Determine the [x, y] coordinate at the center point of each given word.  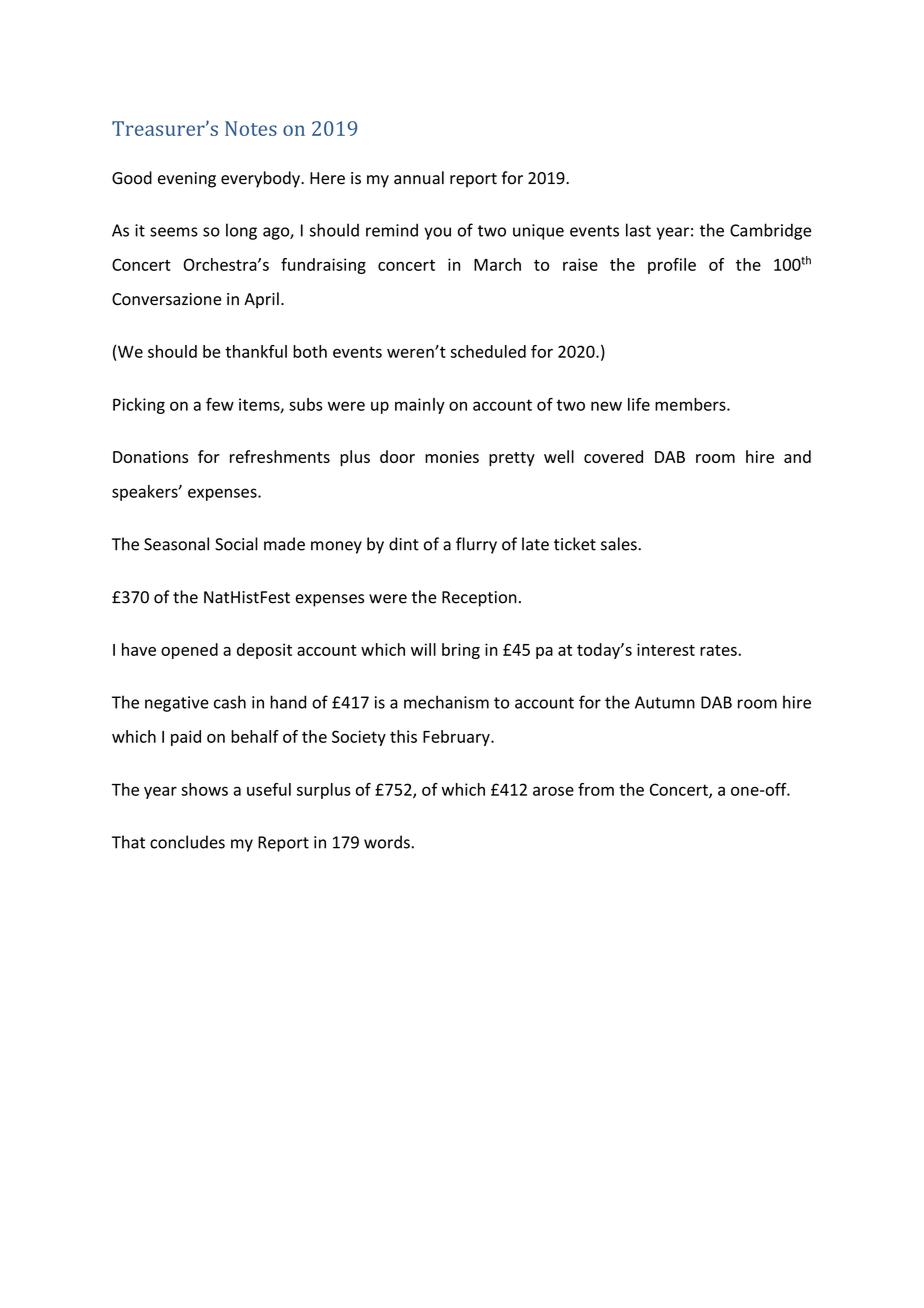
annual [419, 178]
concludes [187, 842]
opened [189, 651]
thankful [256, 351]
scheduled [488, 351]
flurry [476, 545]
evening [187, 180]
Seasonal [176, 544]
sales [620, 544]
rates [719, 650]
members [691, 404]
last [638, 230]
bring [461, 651]
